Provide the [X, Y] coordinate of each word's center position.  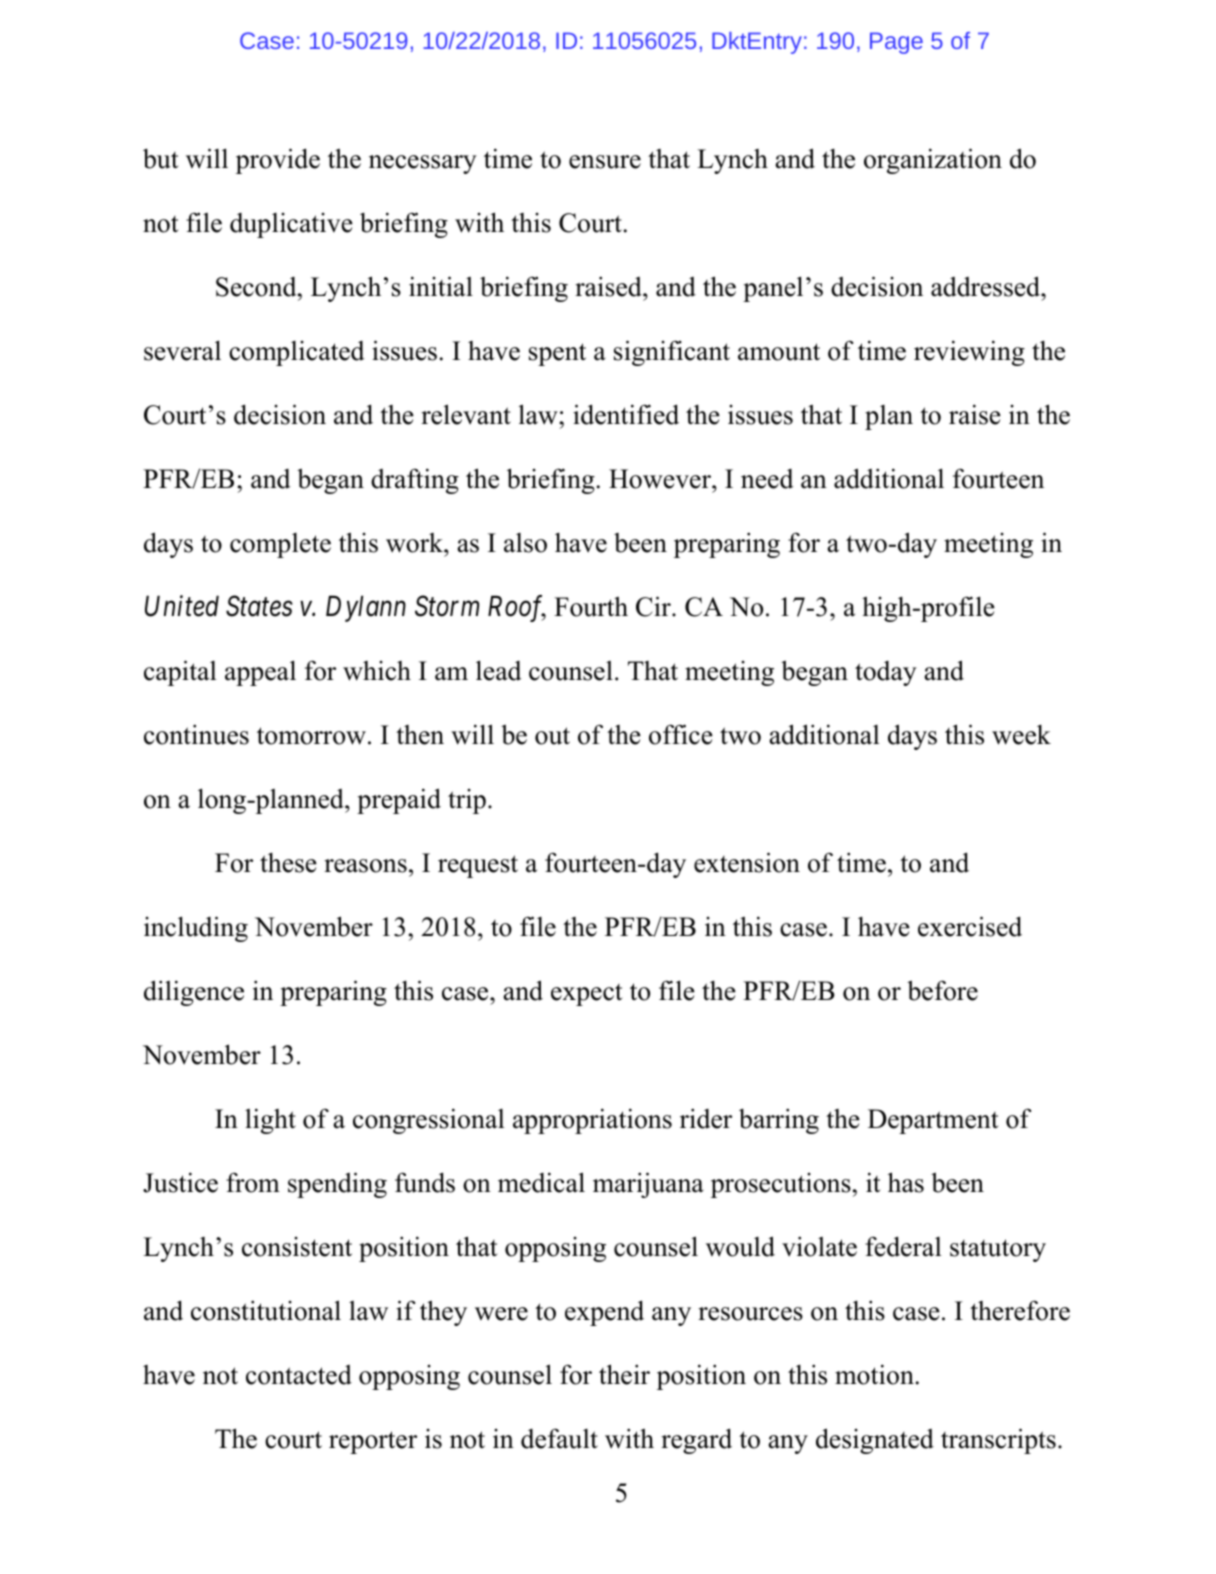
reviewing [969, 353]
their [624, 1374]
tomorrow [311, 736]
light [270, 1121]
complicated [297, 353]
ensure [605, 162]
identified [626, 414]
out [552, 736]
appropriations [592, 1121]
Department [933, 1121]
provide [278, 161]
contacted [299, 1375]
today [886, 673]
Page [896, 43]
